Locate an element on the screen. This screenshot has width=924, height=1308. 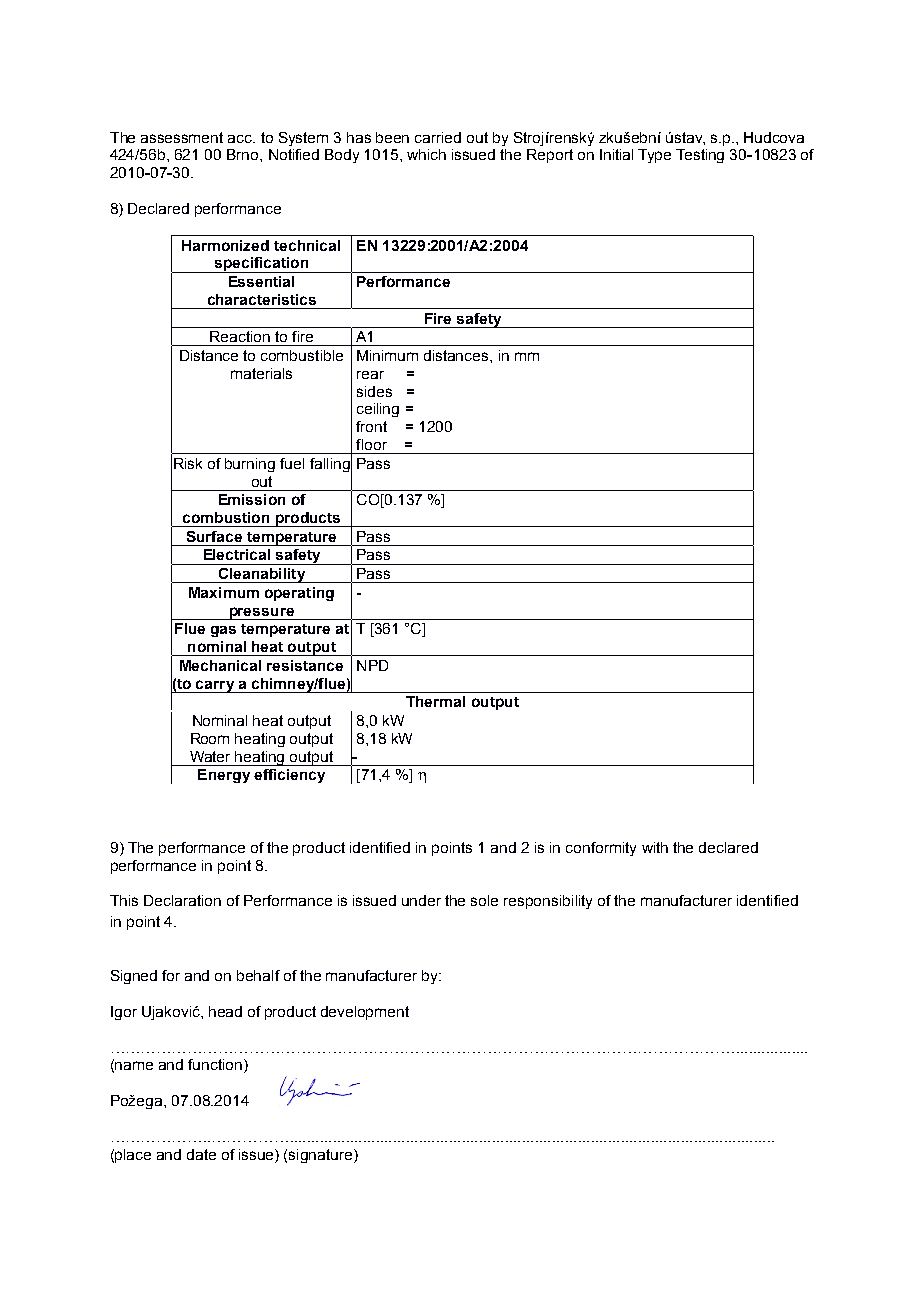
ceiling is located at coordinates (378, 410).
